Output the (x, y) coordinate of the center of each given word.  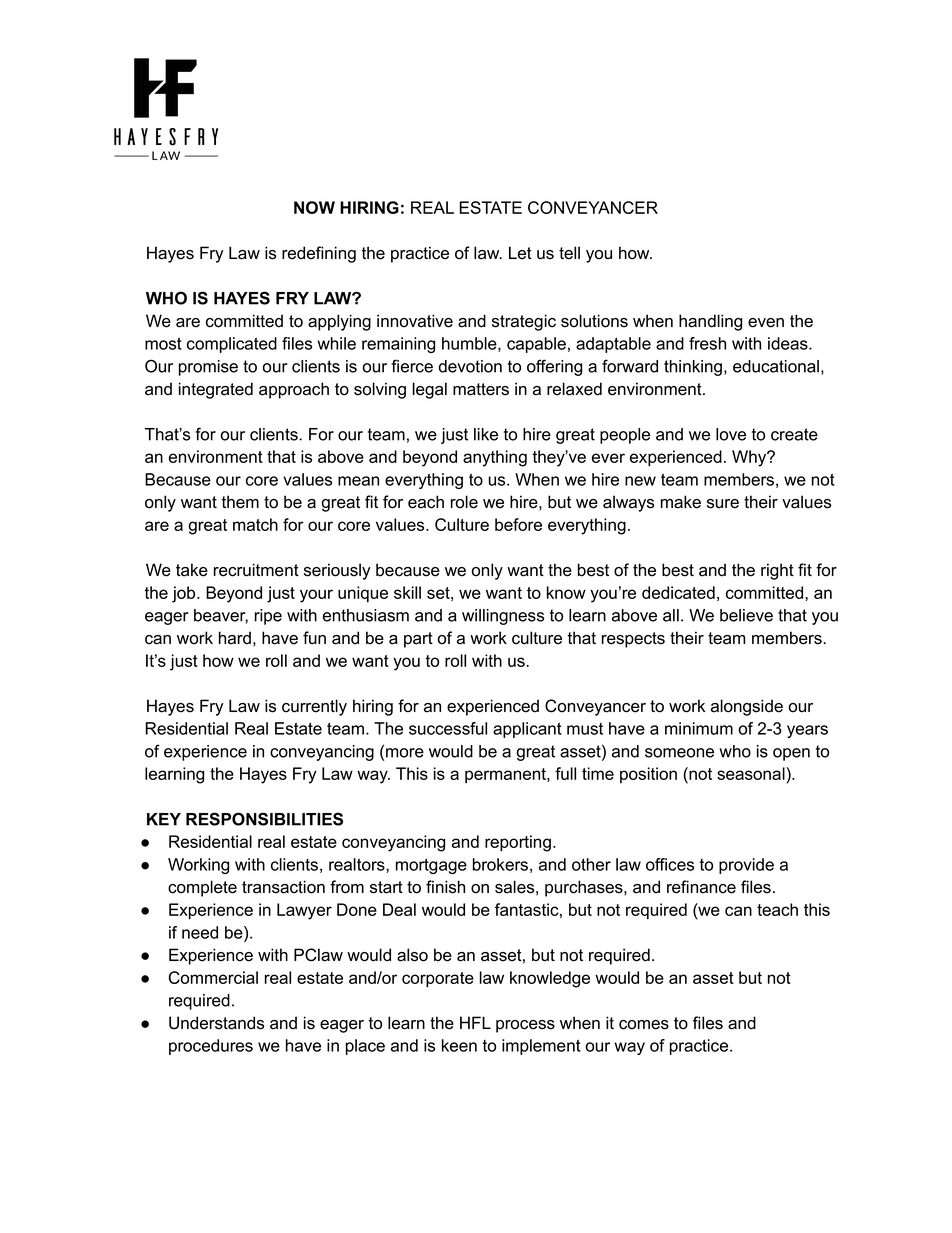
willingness (503, 617)
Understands (216, 1023)
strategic (524, 322)
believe (746, 615)
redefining (319, 254)
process (525, 1026)
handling (710, 322)
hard (235, 638)
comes (644, 1025)
